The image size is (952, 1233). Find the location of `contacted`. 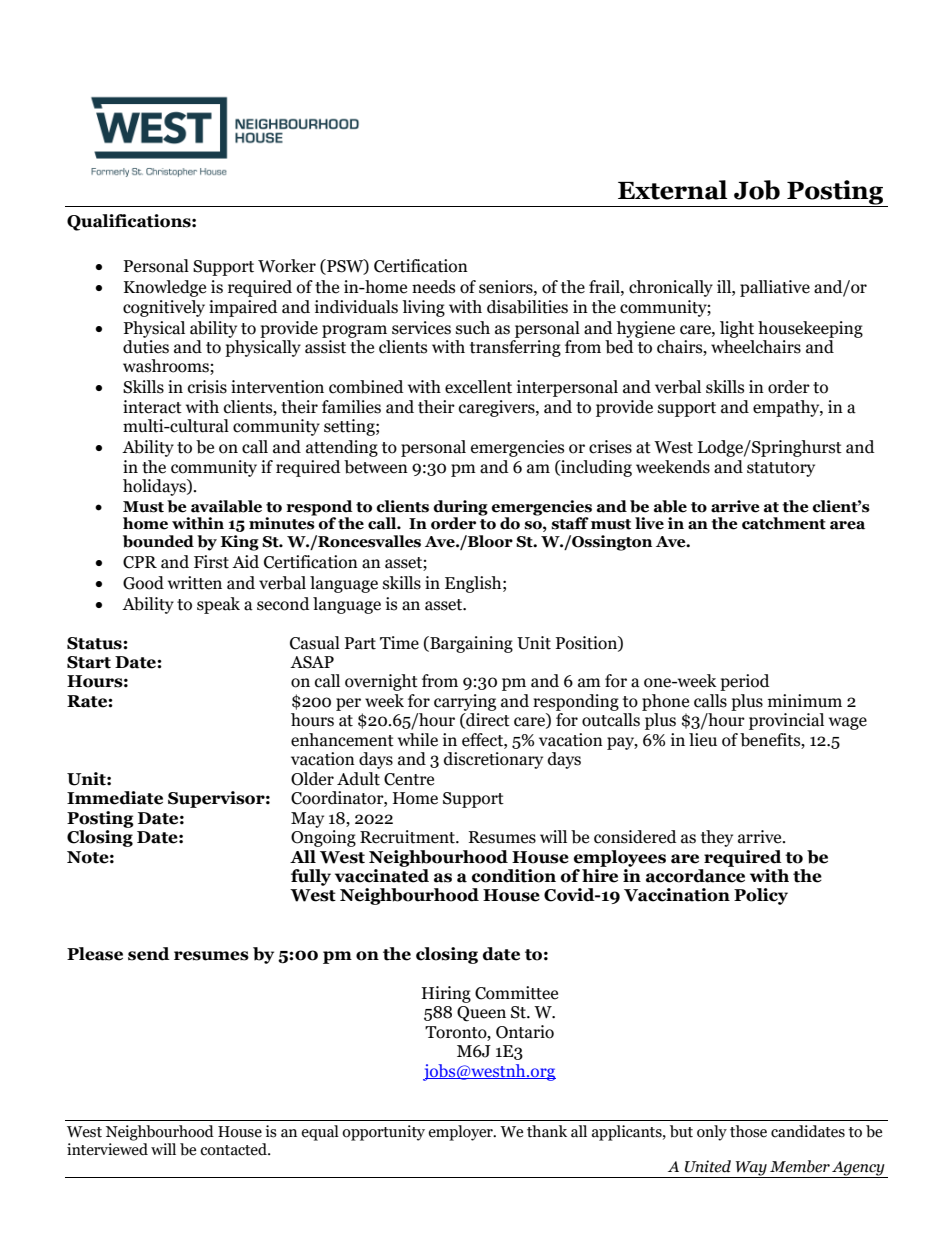

contacted is located at coordinates (234, 1149).
